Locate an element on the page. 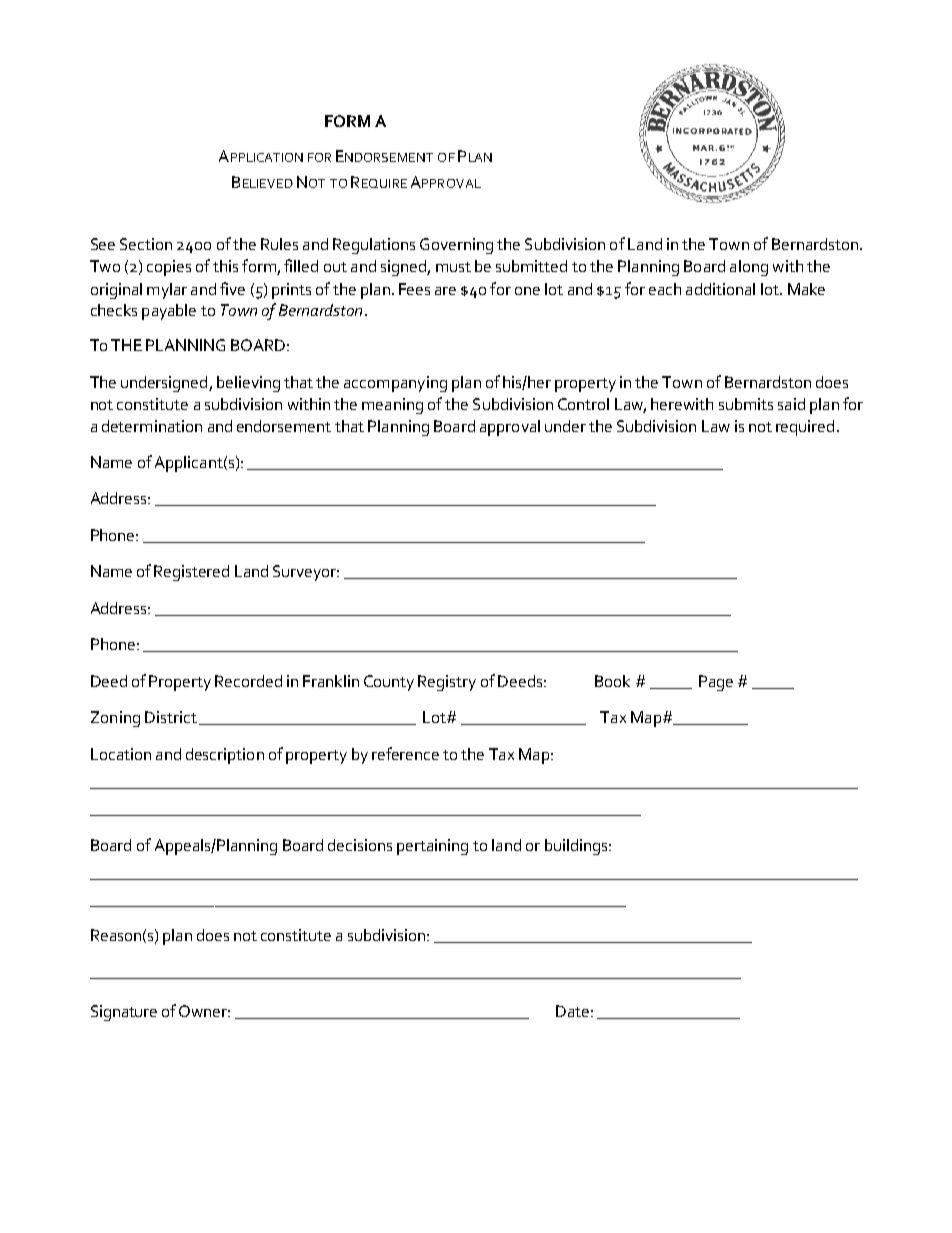 Image resolution: width=952 pixels, height=1233 pixels. Date is located at coordinates (572, 1011).
